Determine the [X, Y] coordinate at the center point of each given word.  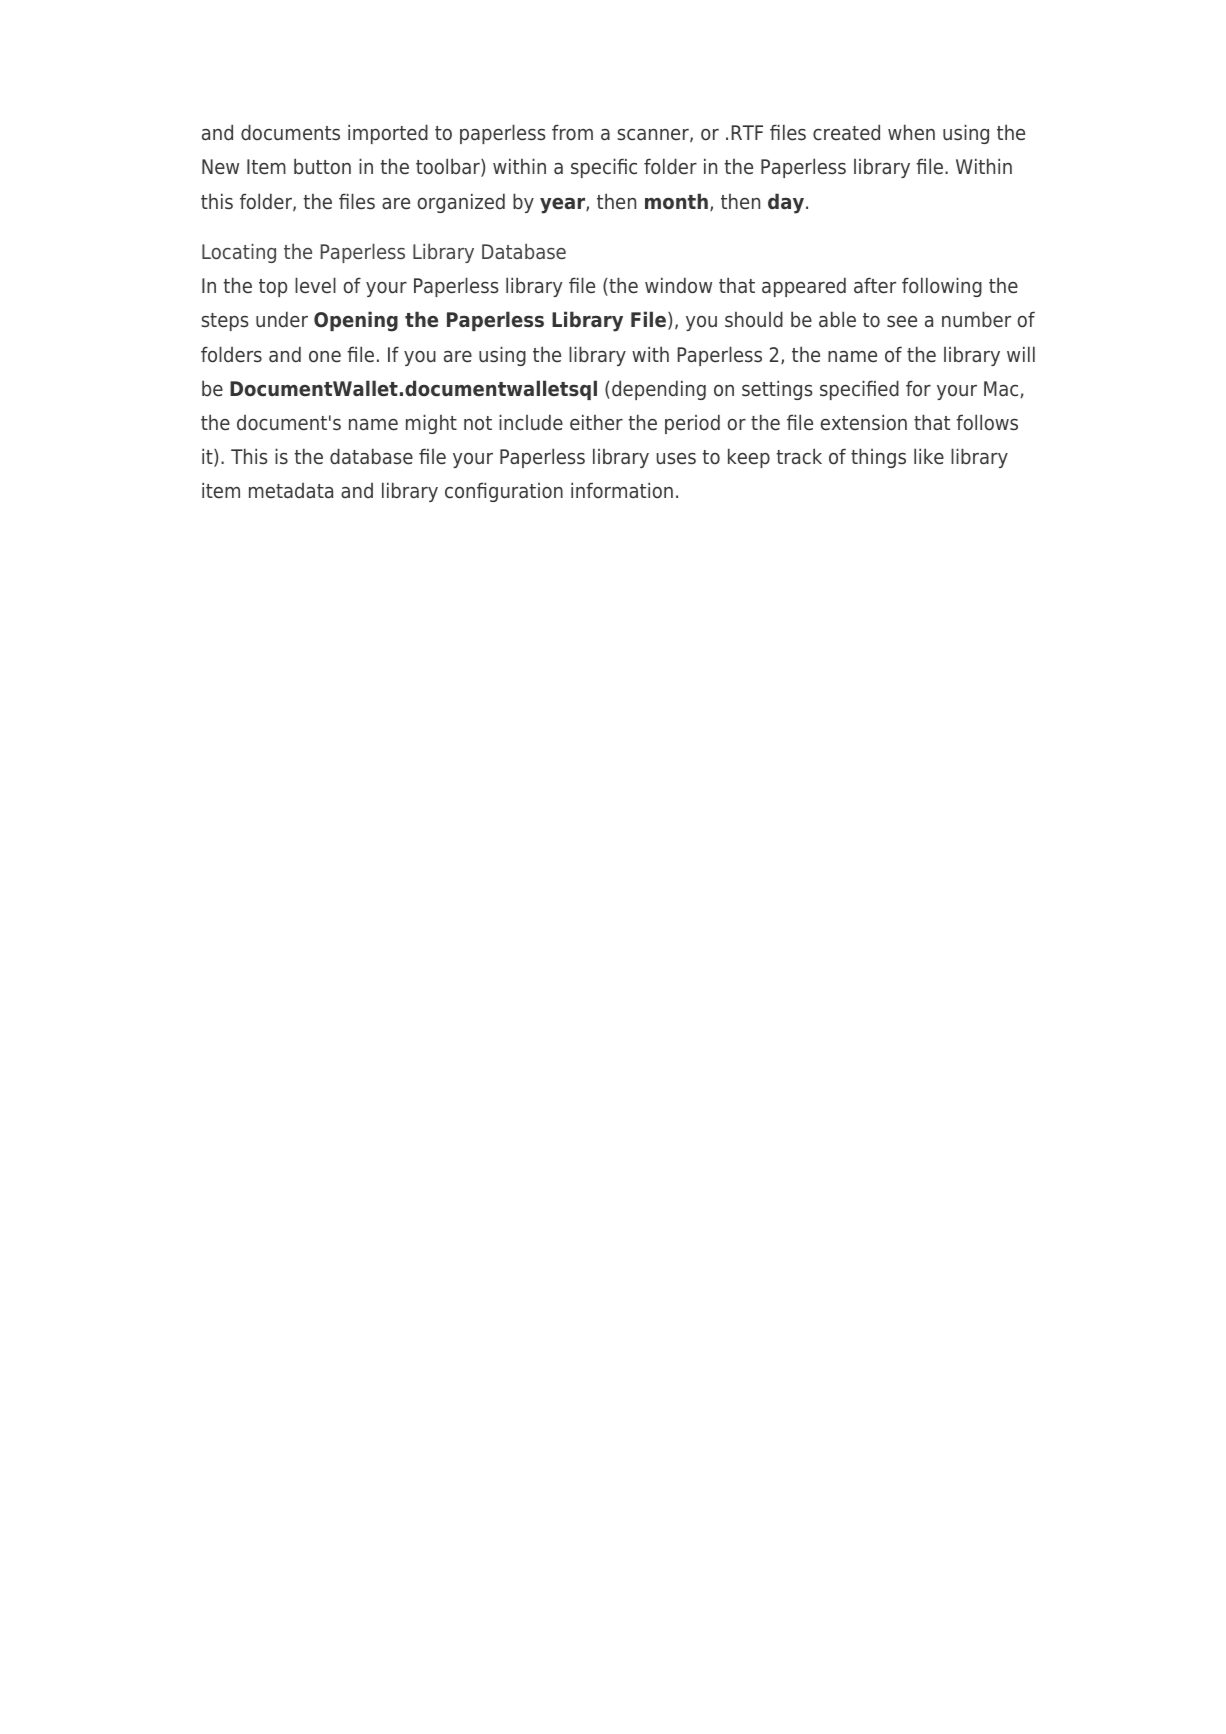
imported [388, 134]
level [315, 285]
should [754, 319]
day [787, 203]
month [676, 201]
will [1021, 354]
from [572, 132]
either [596, 422]
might [431, 424]
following [942, 287]
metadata [291, 491]
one [325, 357]
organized [461, 203]
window [678, 285]
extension [864, 422]
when [911, 132]
